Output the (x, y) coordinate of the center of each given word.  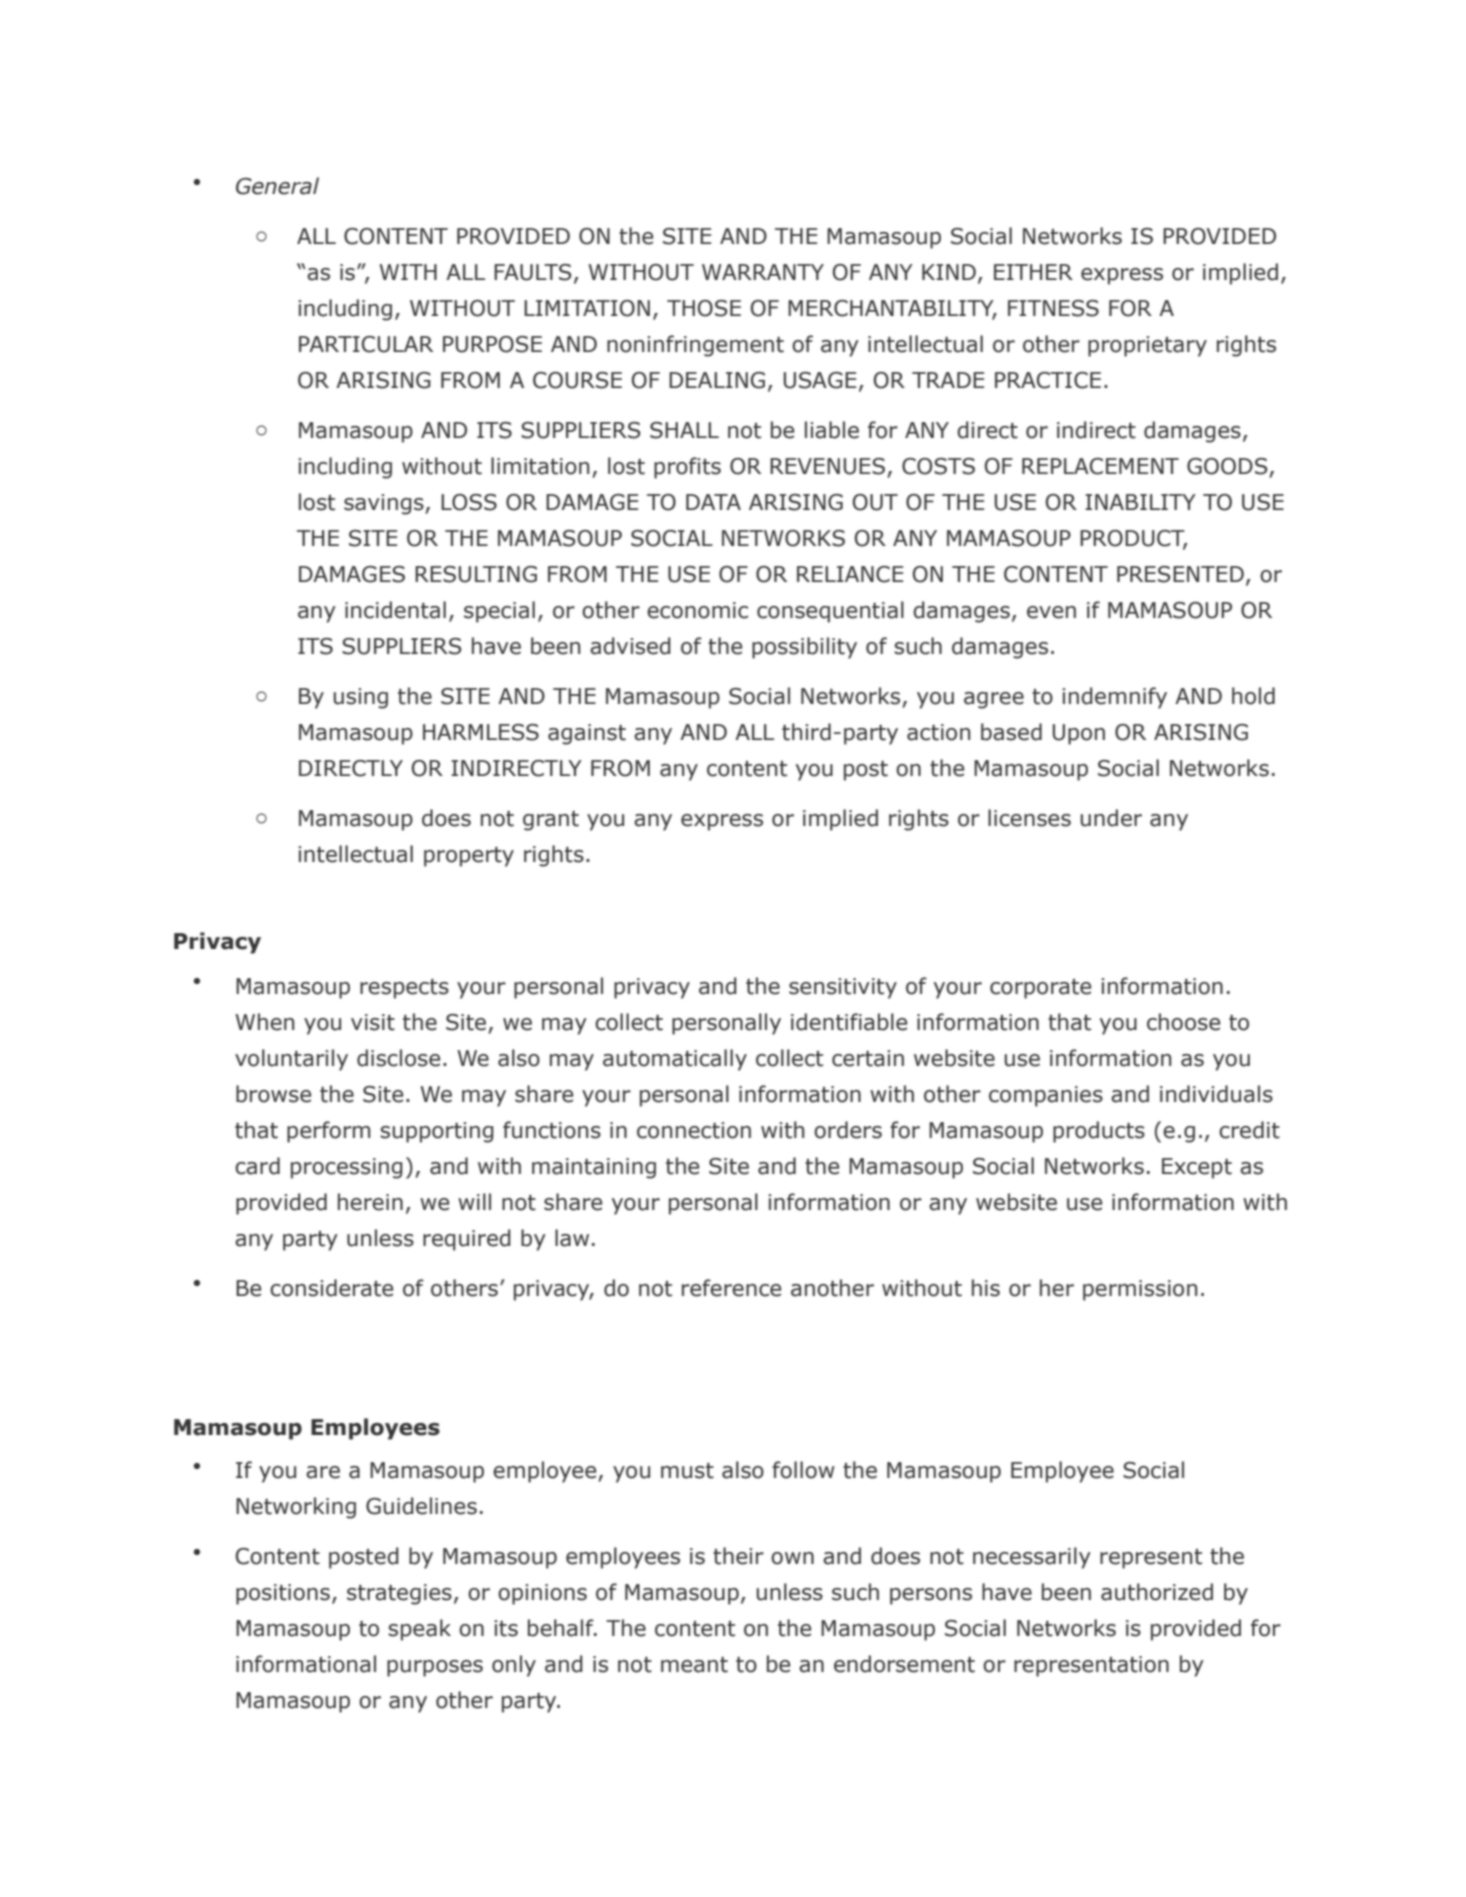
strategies (399, 1594)
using (360, 698)
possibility (804, 648)
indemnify (1114, 698)
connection (694, 1130)
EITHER (1033, 272)
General (277, 186)
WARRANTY (763, 272)
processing (347, 1168)
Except (1197, 1168)
